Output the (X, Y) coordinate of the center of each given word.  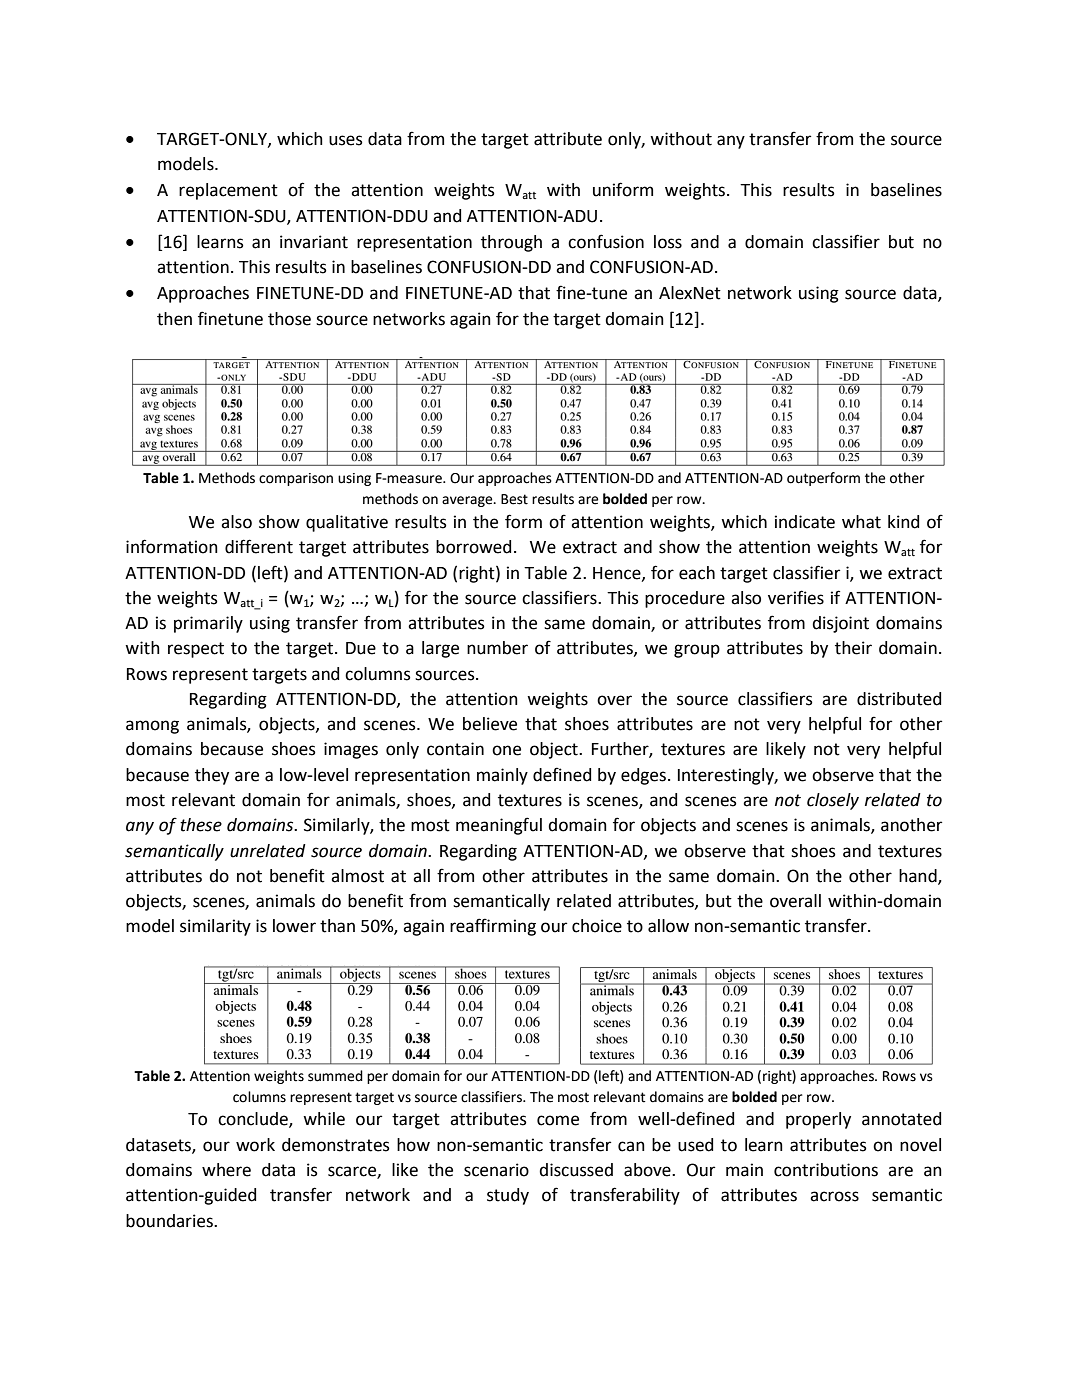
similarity (215, 927)
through (511, 243)
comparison (296, 479)
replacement (228, 191)
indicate (805, 522)
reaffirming (493, 927)
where (226, 1170)
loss (668, 242)
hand (919, 877)
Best (514, 499)
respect (196, 650)
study (508, 1196)
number (497, 648)
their (853, 648)
